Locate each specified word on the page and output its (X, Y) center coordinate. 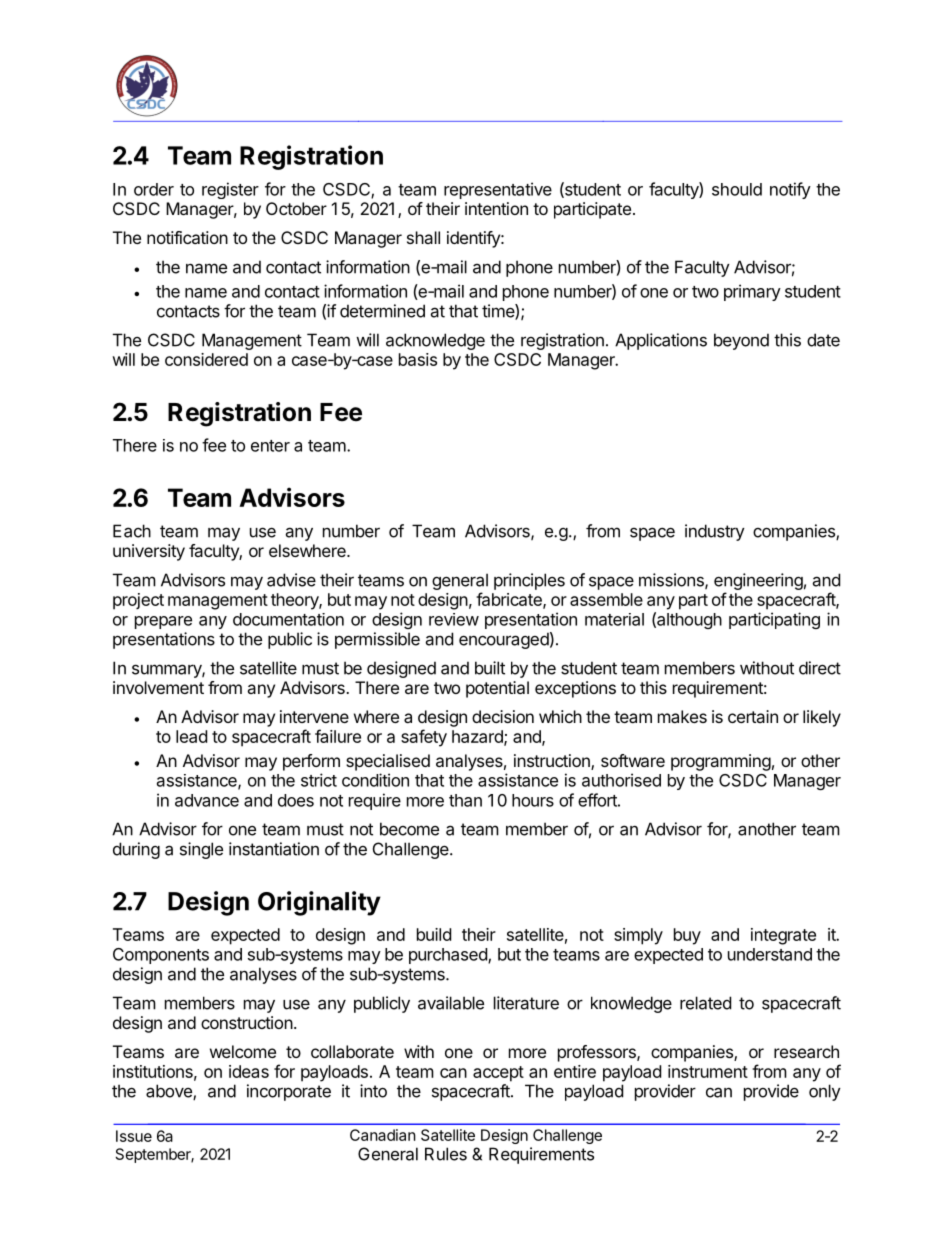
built (490, 668)
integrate (783, 936)
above (170, 1092)
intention (496, 208)
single (201, 850)
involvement (158, 687)
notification (187, 237)
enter (270, 446)
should (737, 189)
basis (418, 359)
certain (753, 716)
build (434, 934)
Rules (446, 1154)
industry (715, 532)
